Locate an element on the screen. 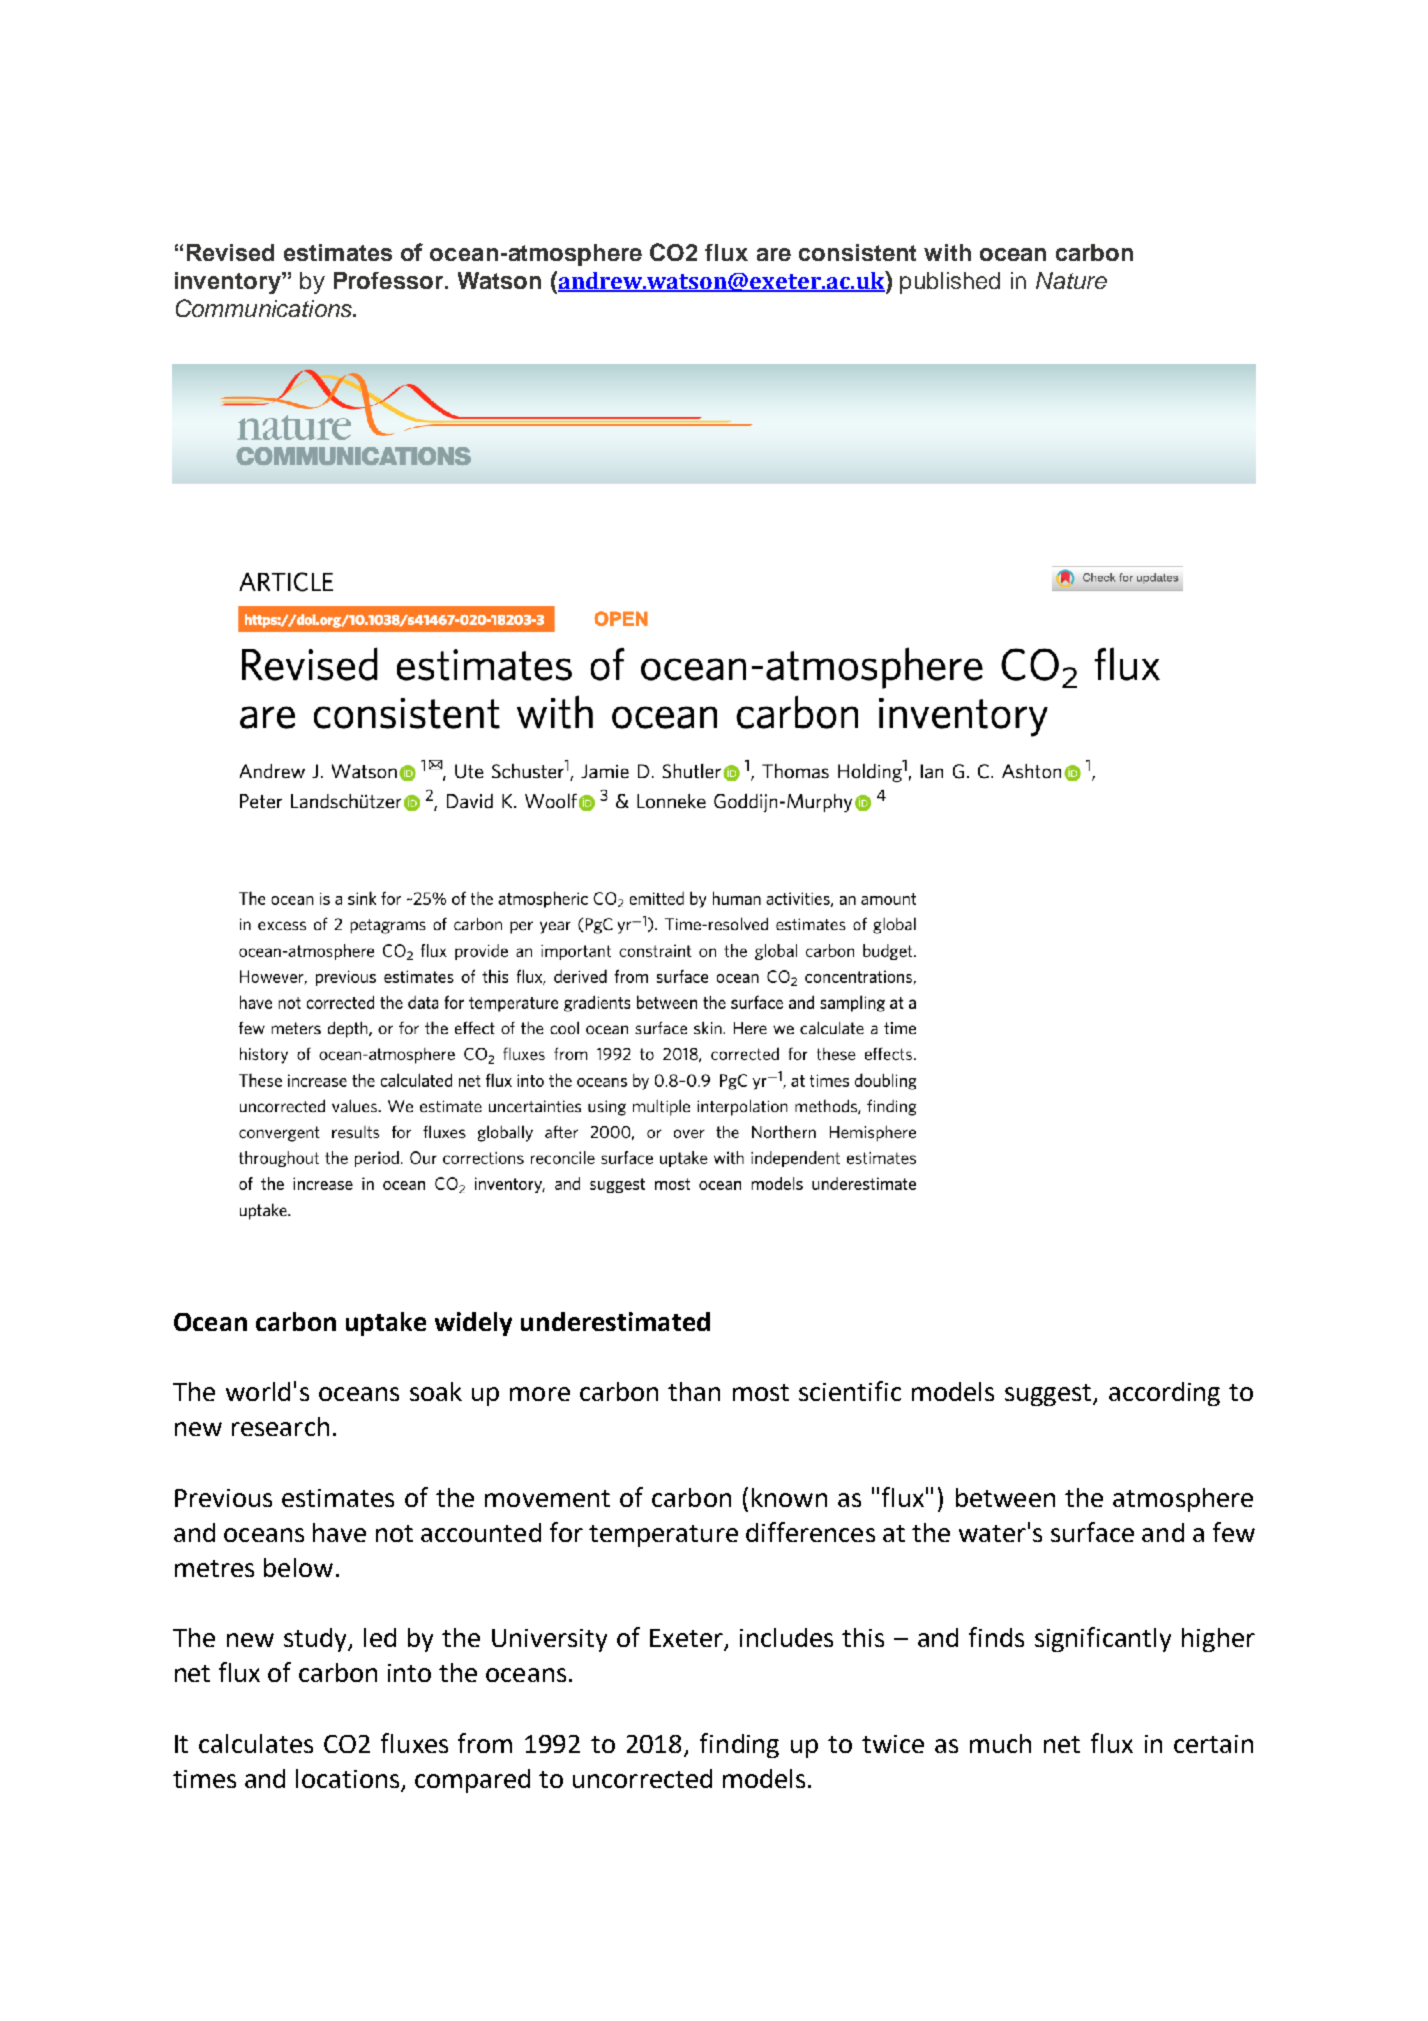  finding is located at coordinates (739, 1745).
